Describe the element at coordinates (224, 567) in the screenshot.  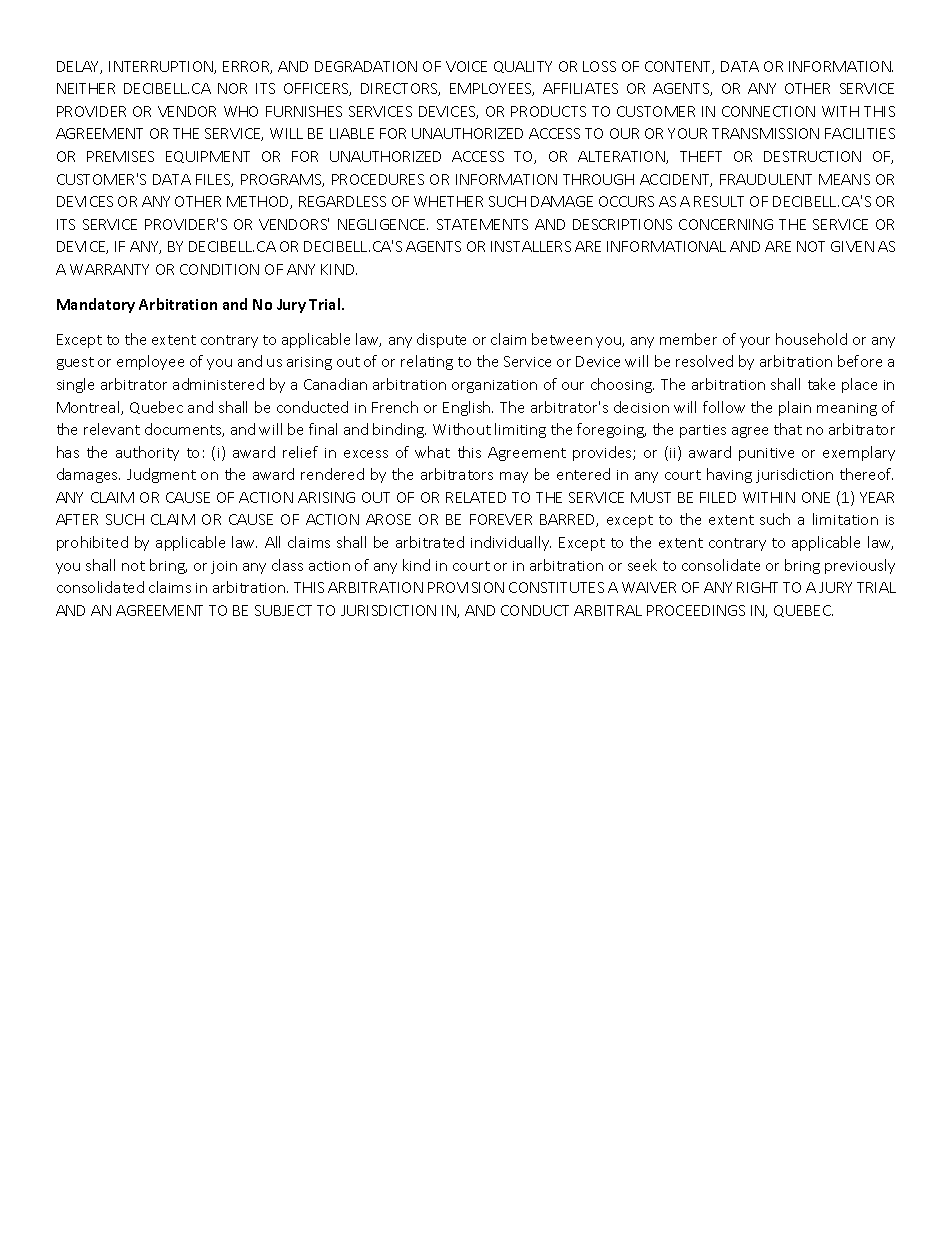
I see `join` at that location.
